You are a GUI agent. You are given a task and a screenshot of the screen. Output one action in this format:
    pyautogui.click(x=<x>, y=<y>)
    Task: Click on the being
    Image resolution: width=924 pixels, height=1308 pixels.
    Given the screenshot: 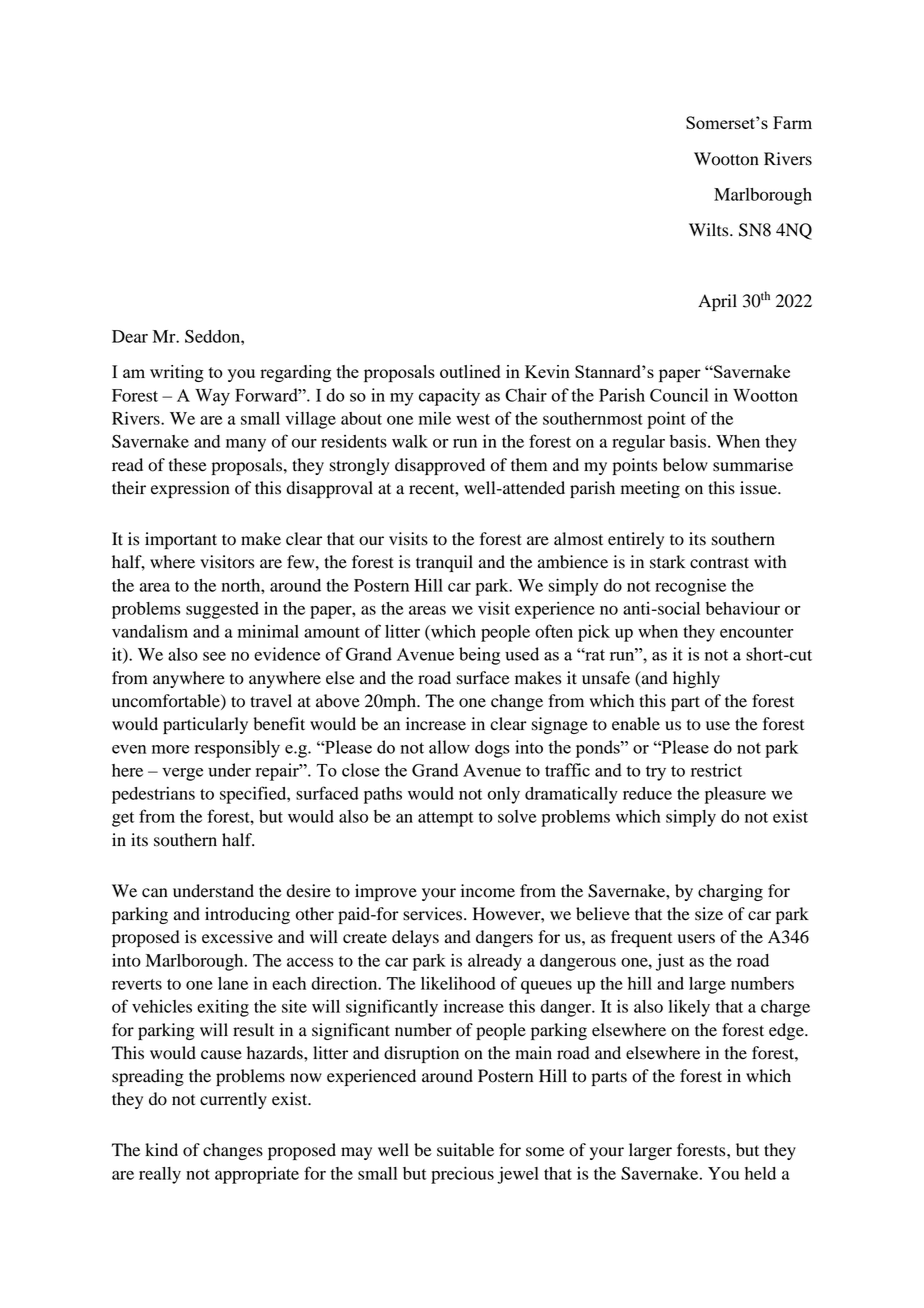 What is the action you would take?
    pyautogui.click(x=479, y=656)
